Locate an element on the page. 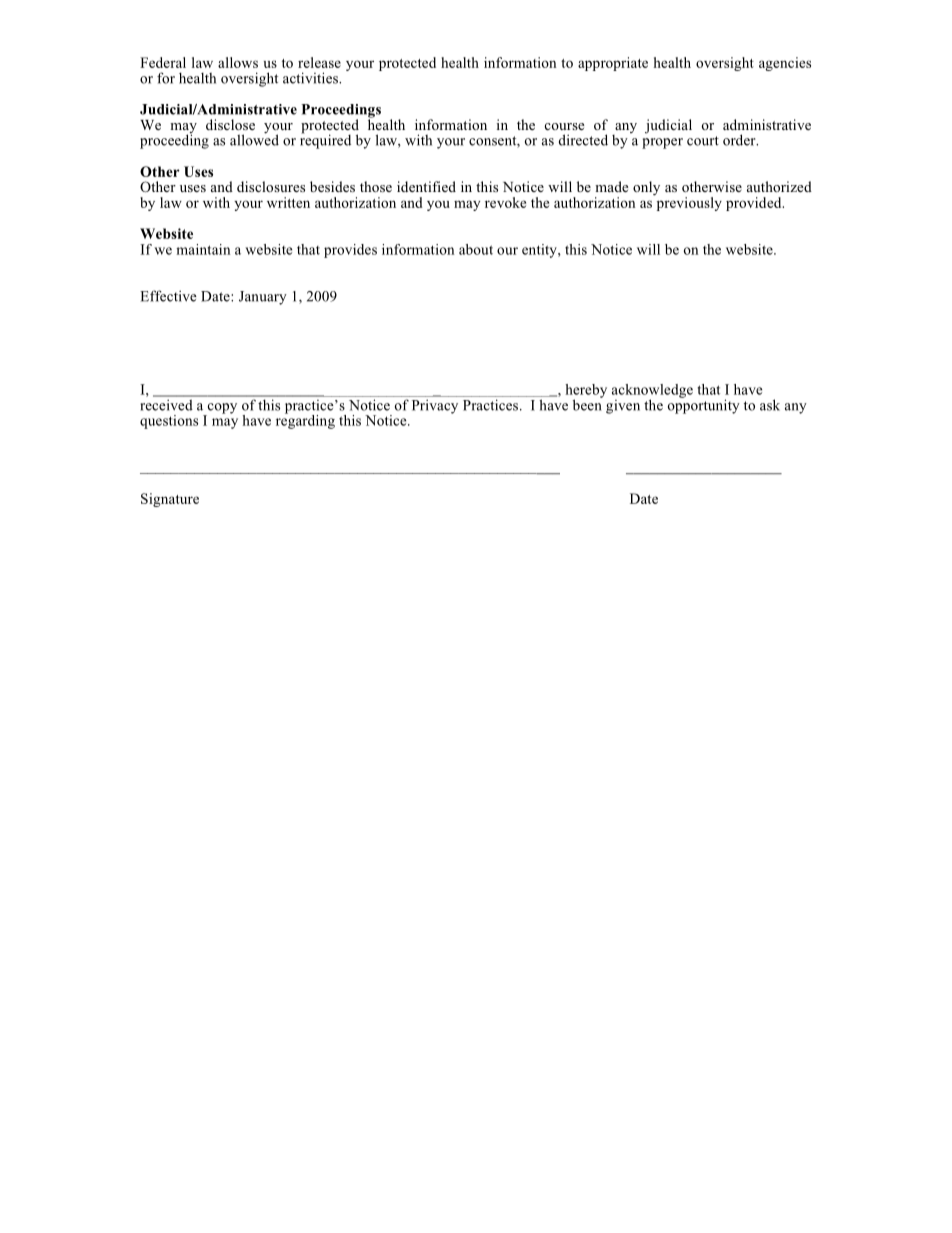 This image has height=1233, width=952. been is located at coordinates (588, 404).
